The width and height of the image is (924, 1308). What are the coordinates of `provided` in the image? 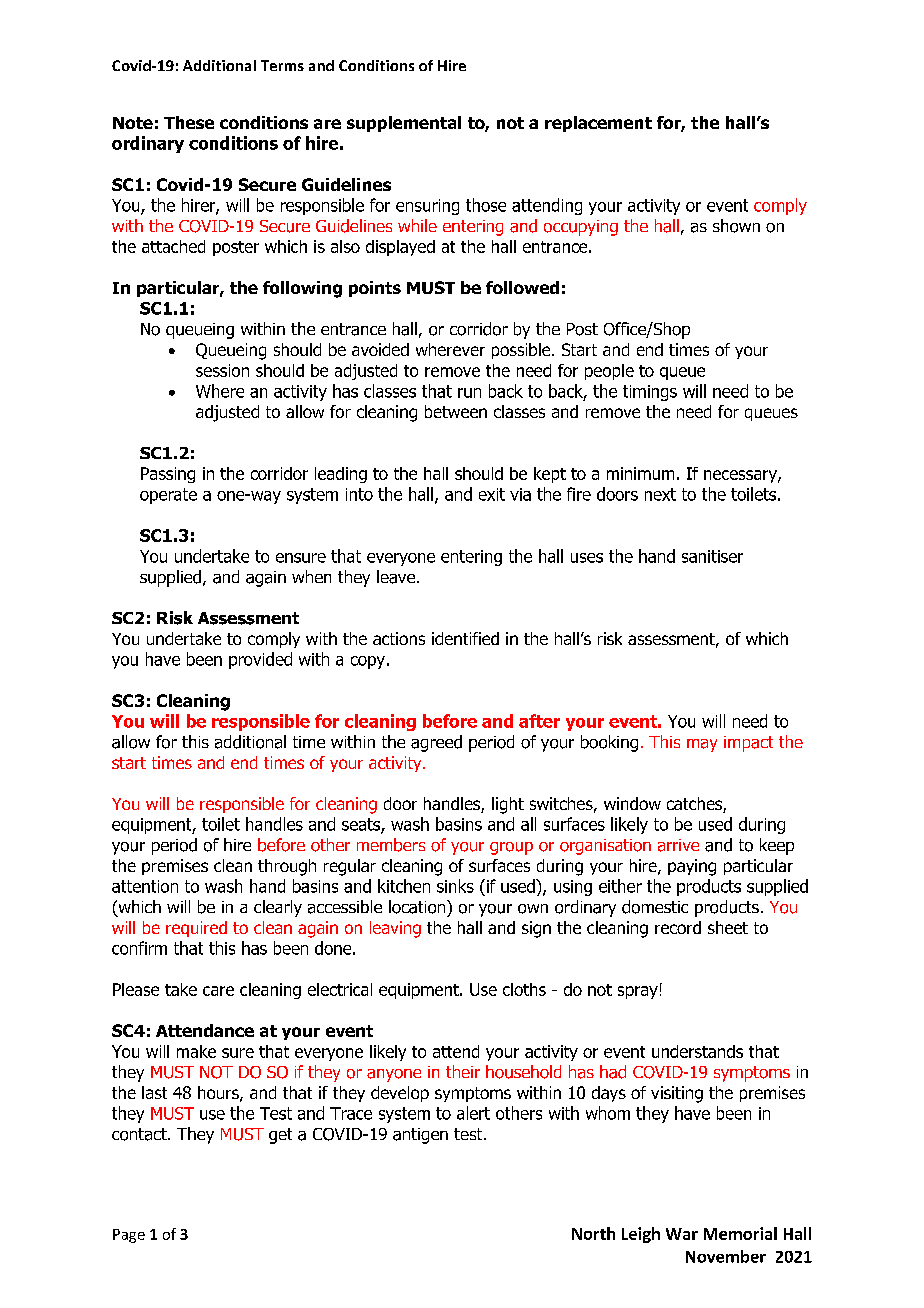 It's located at (260, 660).
